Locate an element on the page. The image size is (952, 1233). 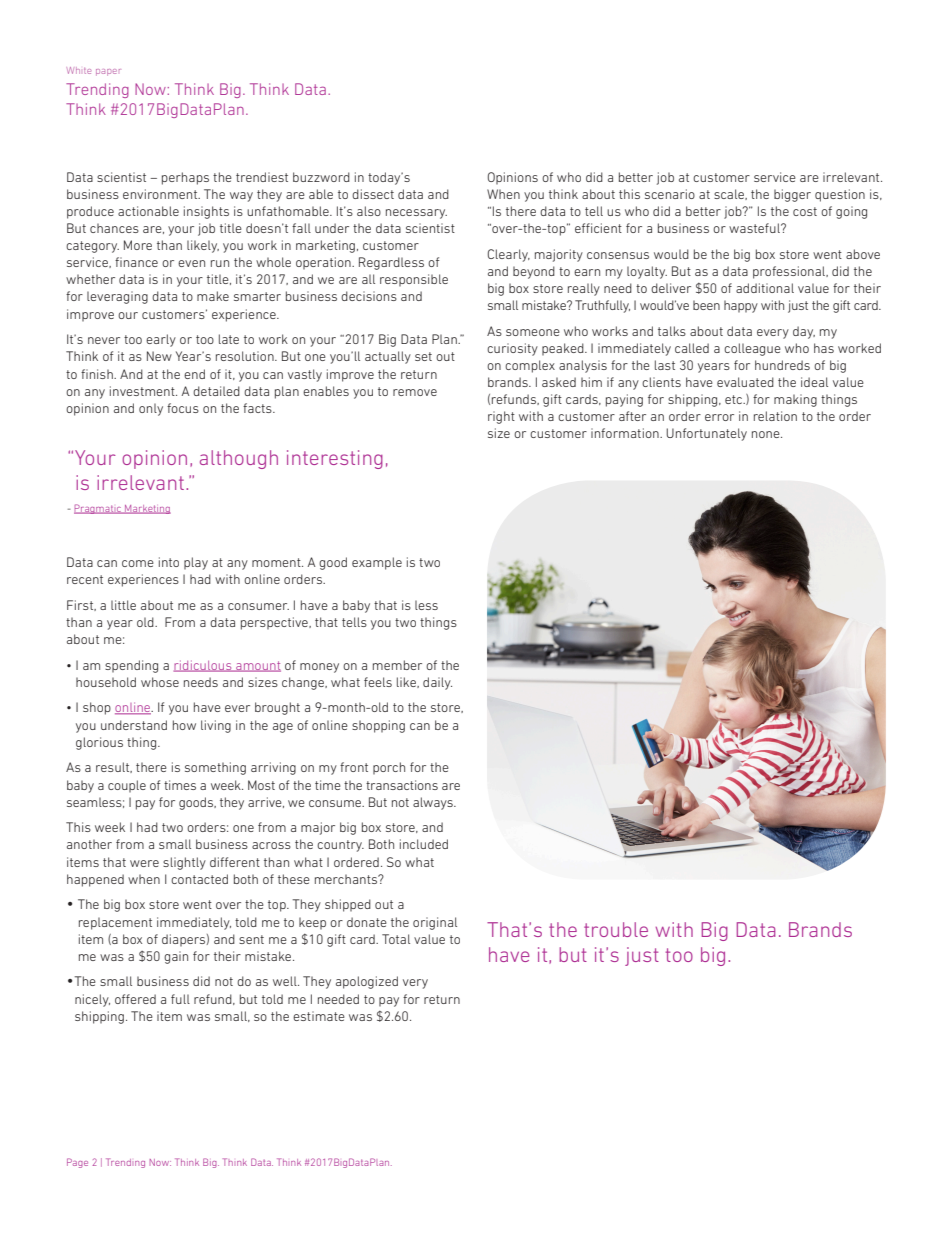
right is located at coordinates (501, 417).
